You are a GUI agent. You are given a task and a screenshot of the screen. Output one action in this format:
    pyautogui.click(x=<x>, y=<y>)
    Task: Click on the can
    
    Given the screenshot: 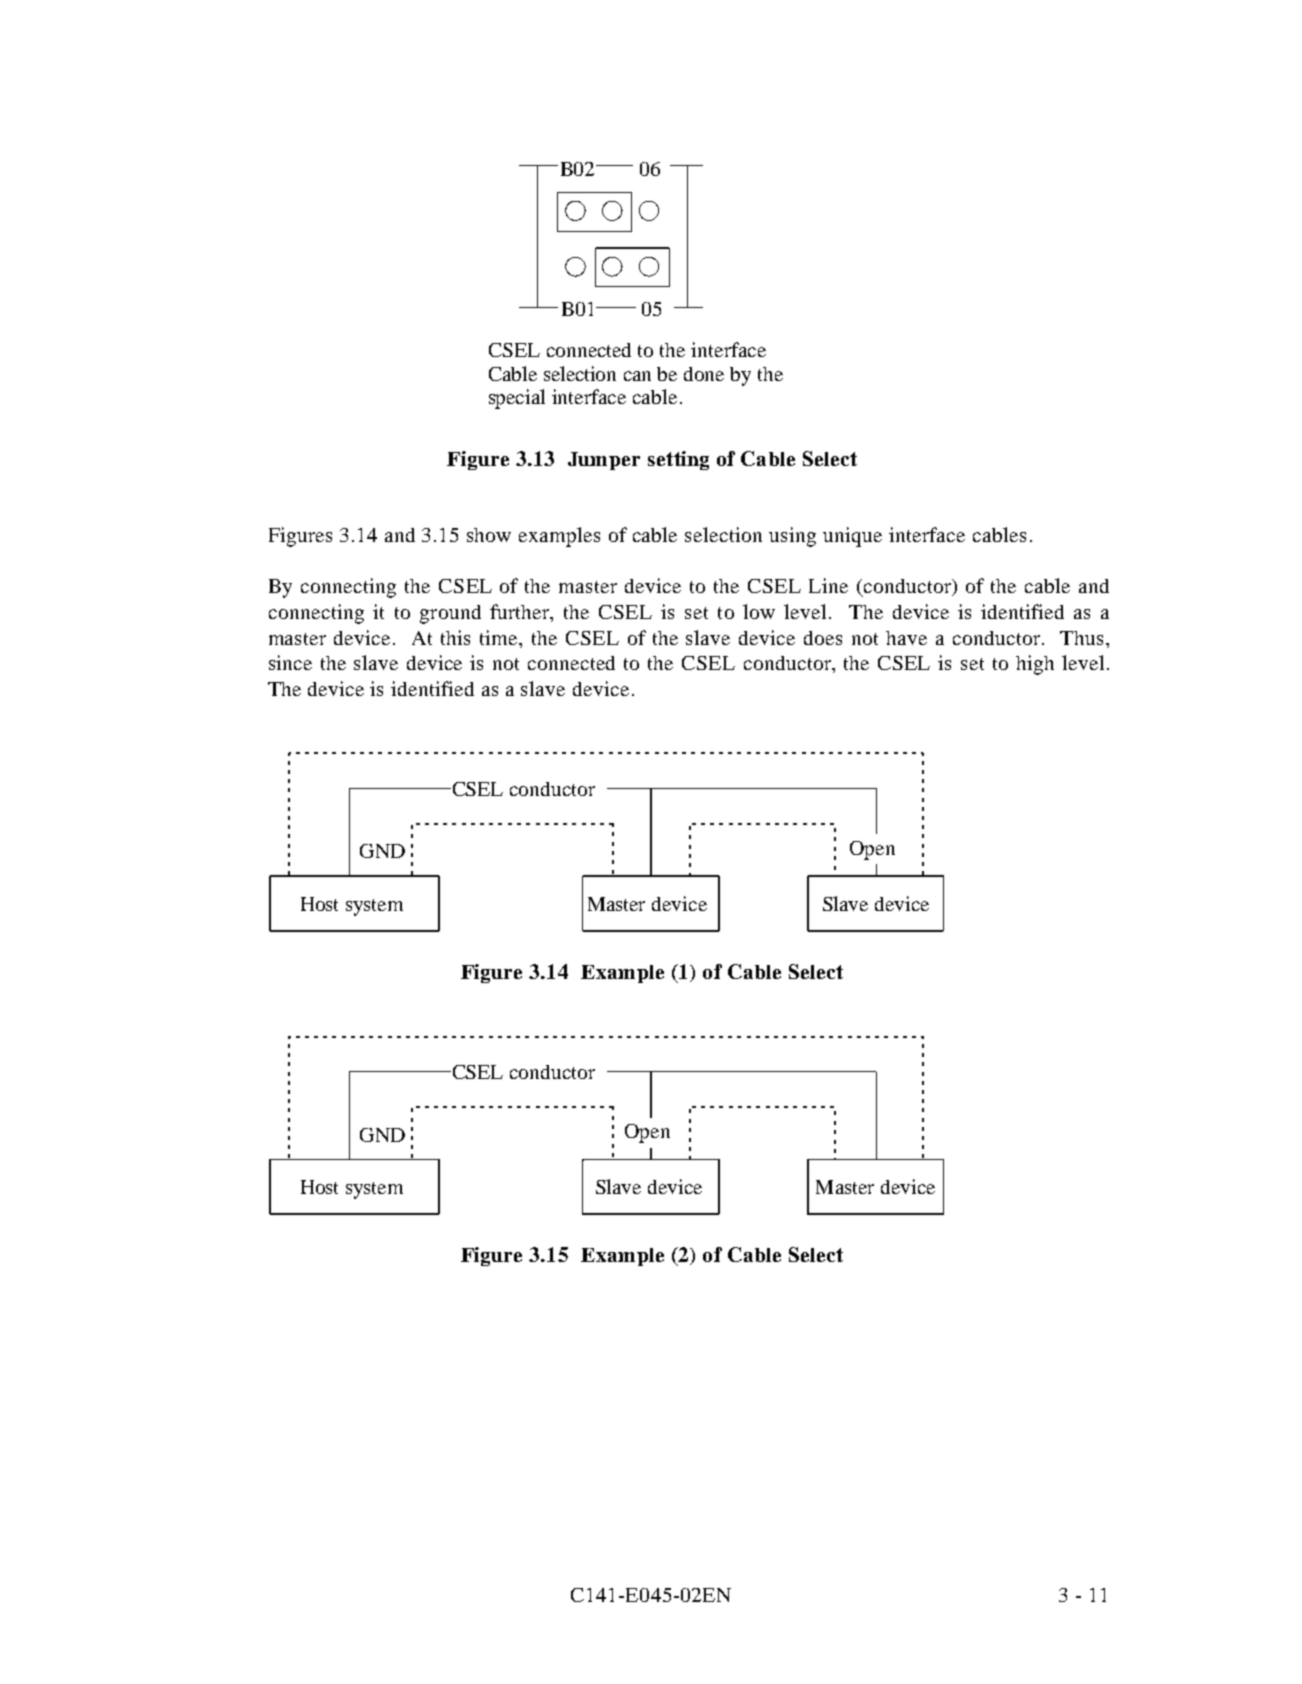 What is the action you would take?
    pyautogui.click(x=637, y=376)
